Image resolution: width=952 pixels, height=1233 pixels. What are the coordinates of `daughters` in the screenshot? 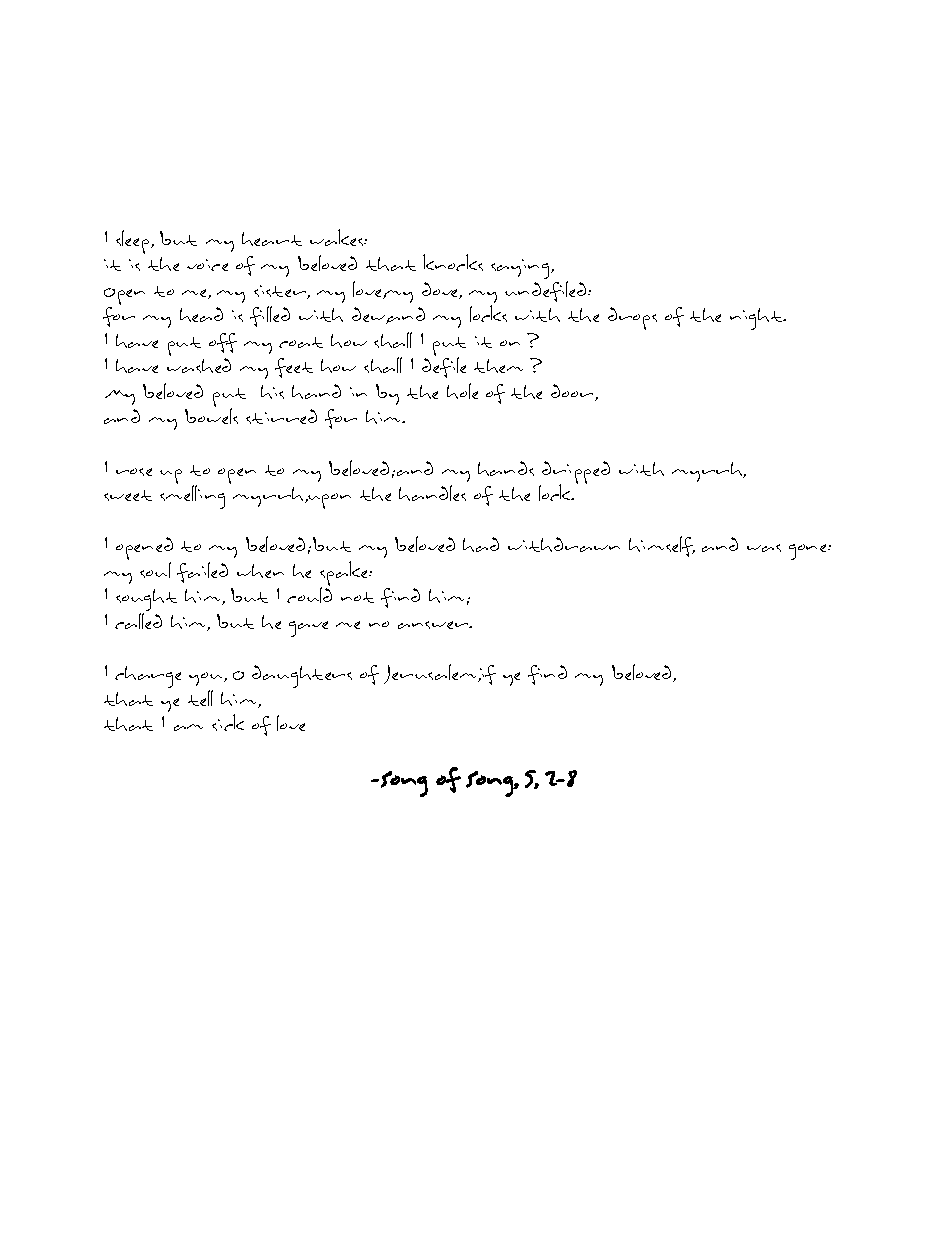 It's located at (302, 676).
